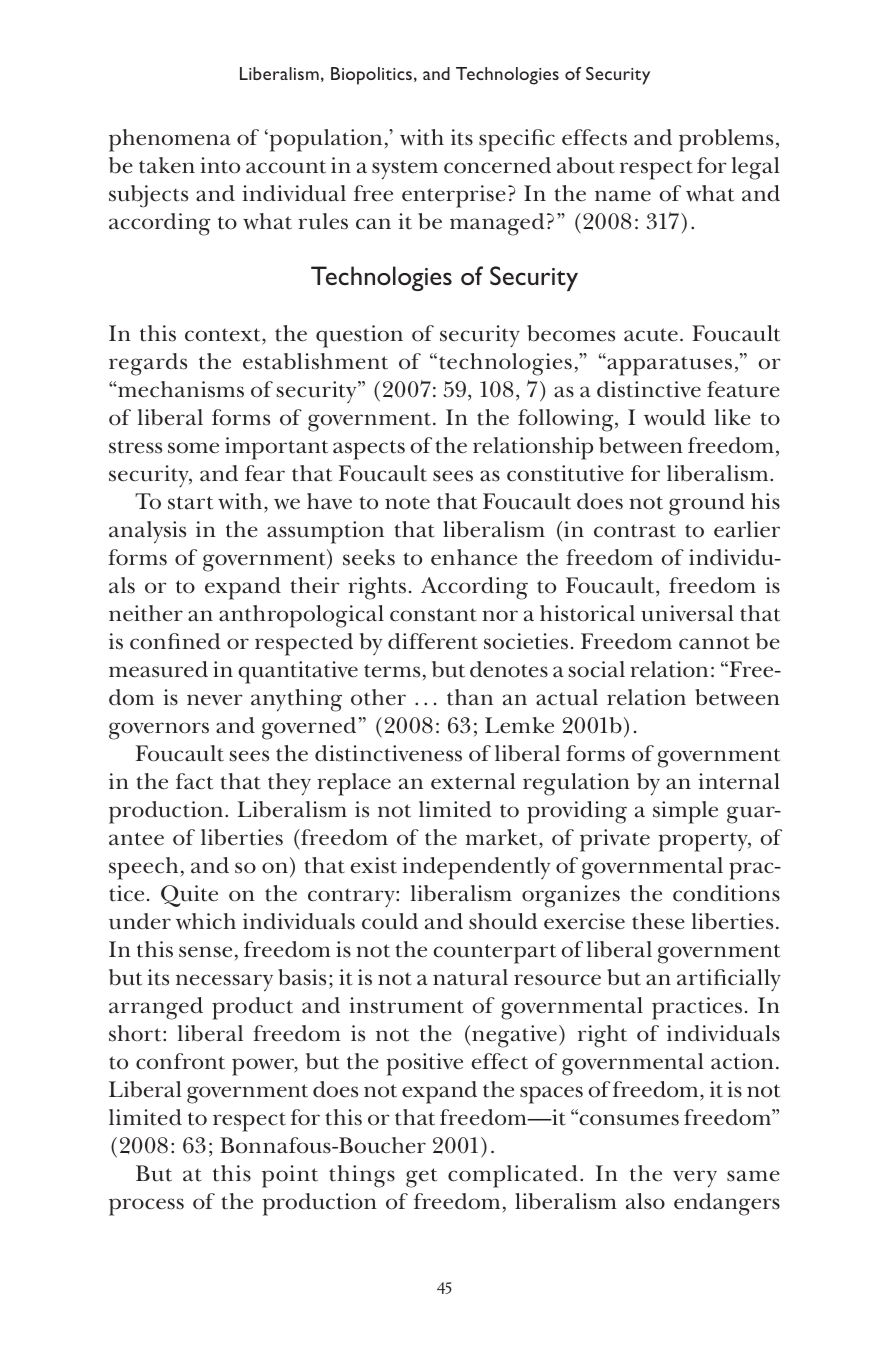  I want to click on simple, so click(685, 812).
